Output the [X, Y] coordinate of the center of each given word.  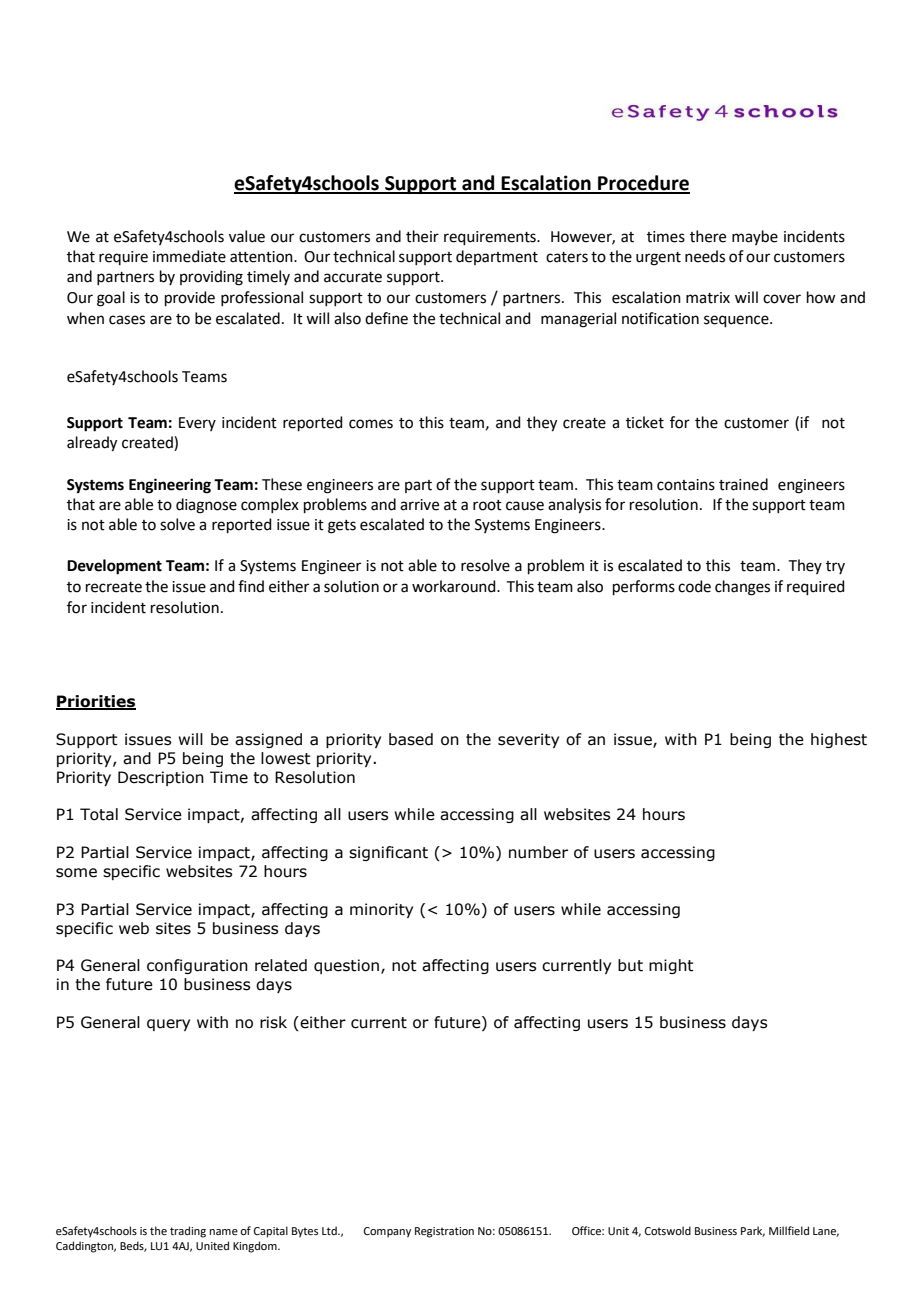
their [422, 236]
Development [114, 567]
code [694, 586]
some [76, 873]
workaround [455, 586]
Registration [444, 1232]
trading [188, 1232]
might [671, 966]
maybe [755, 237]
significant [388, 853]
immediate [189, 256]
